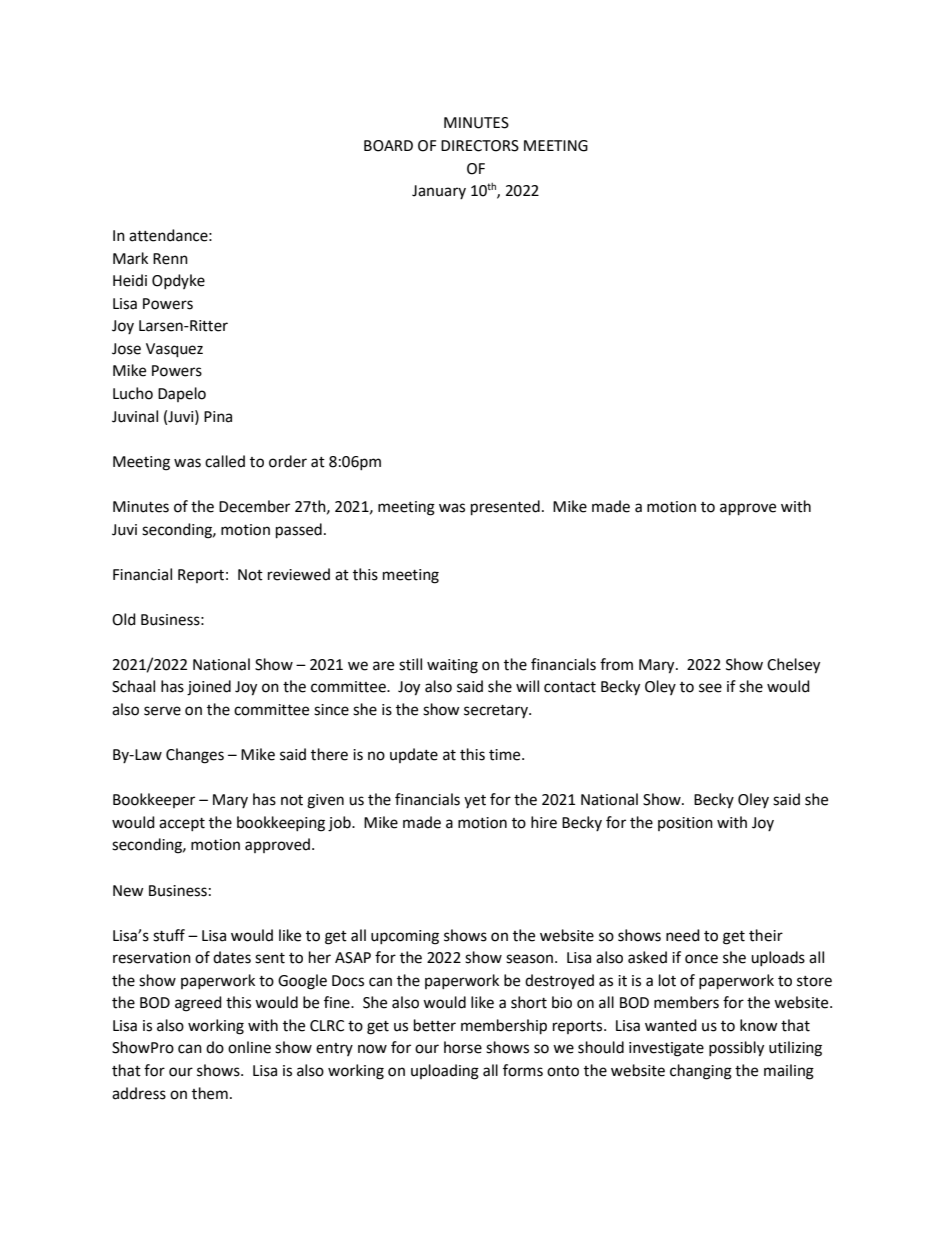 The image size is (952, 1233). What do you see at coordinates (480, 146) in the document?
I see `DIRECTORS` at bounding box center [480, 146].
